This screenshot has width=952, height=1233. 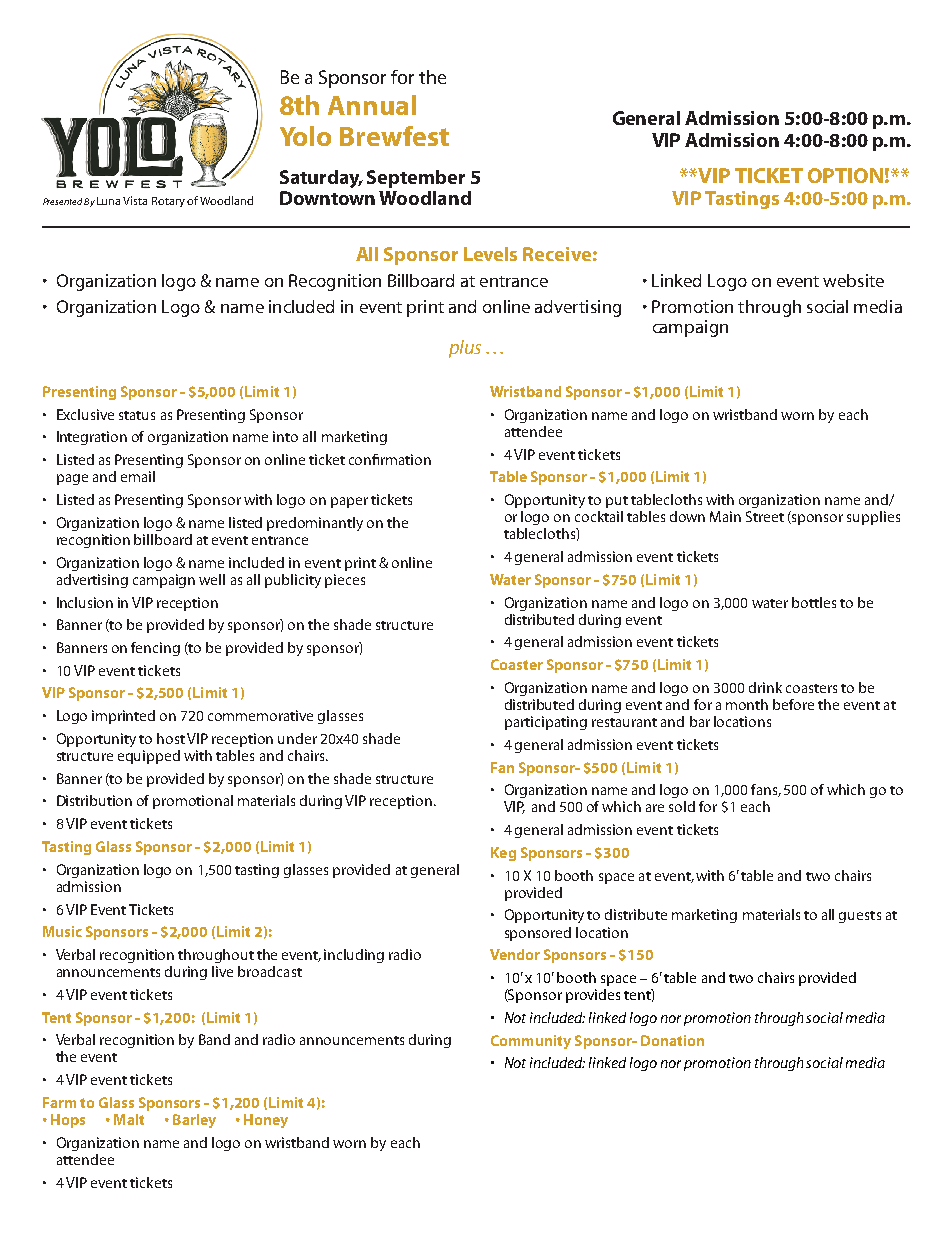 I want to click on email, so click(x=138, y=476).
